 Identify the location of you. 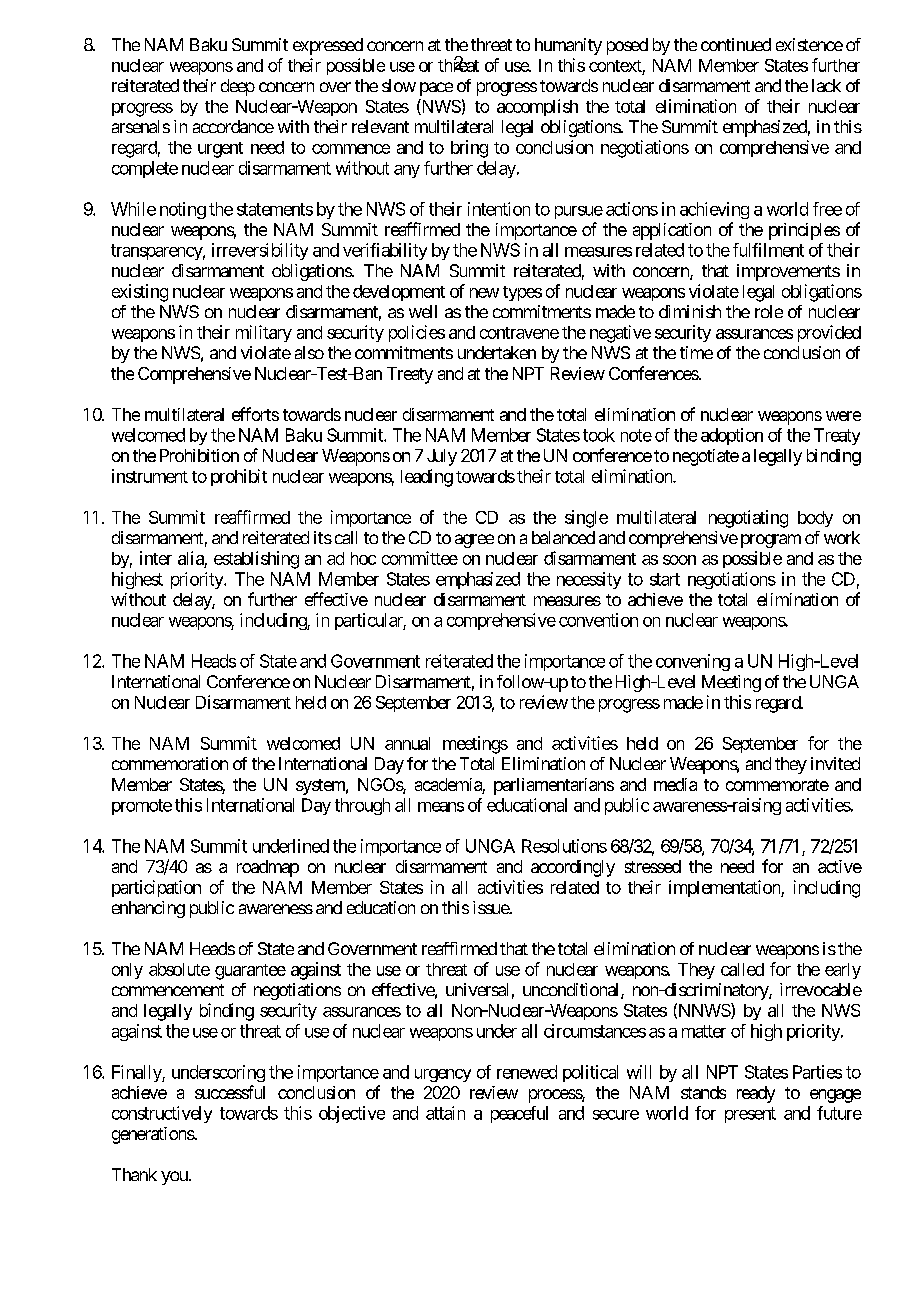
(174, 1178).
